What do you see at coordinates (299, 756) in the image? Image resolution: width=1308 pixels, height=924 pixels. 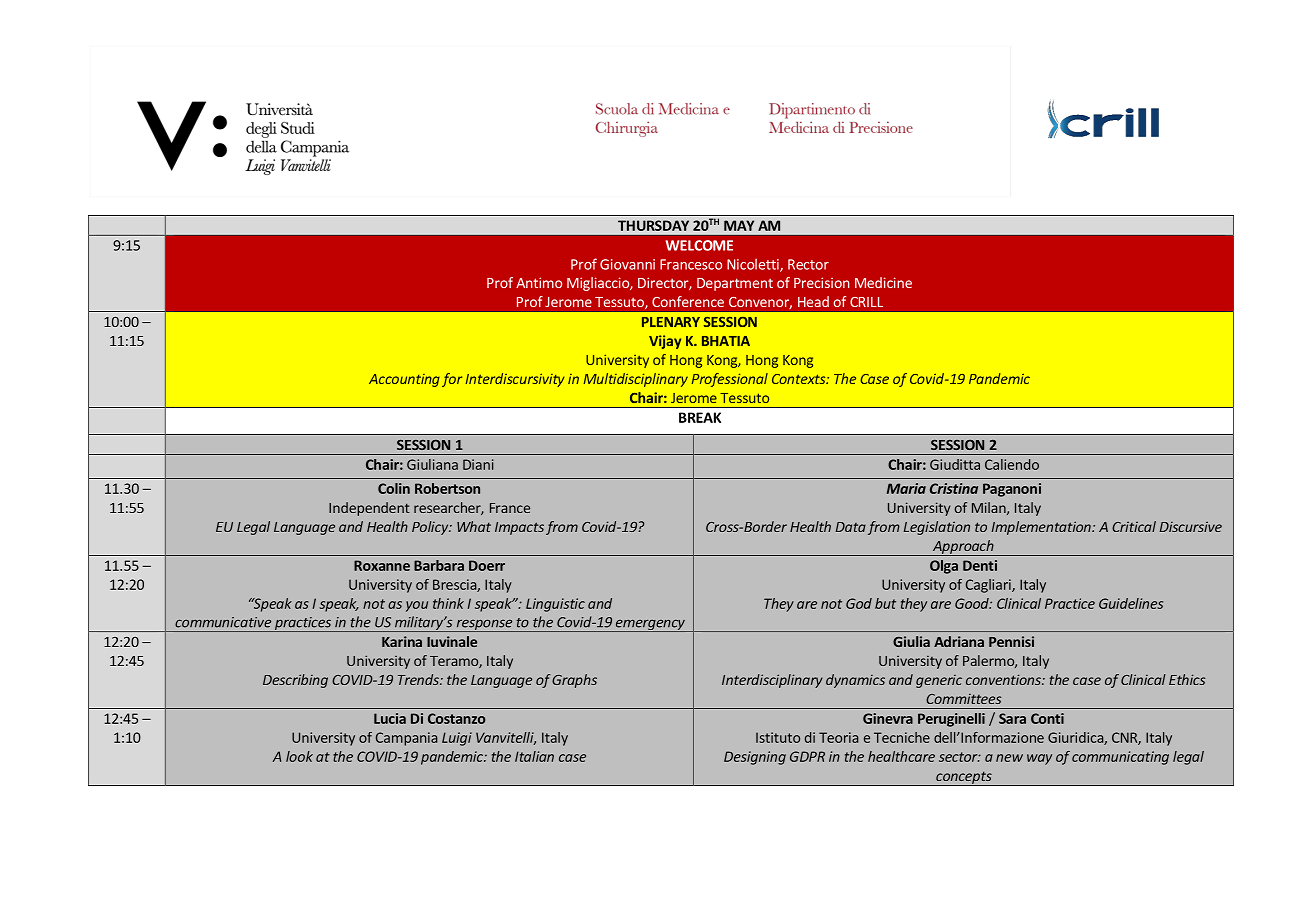 I see `look` at bounding box center [299, 756].
